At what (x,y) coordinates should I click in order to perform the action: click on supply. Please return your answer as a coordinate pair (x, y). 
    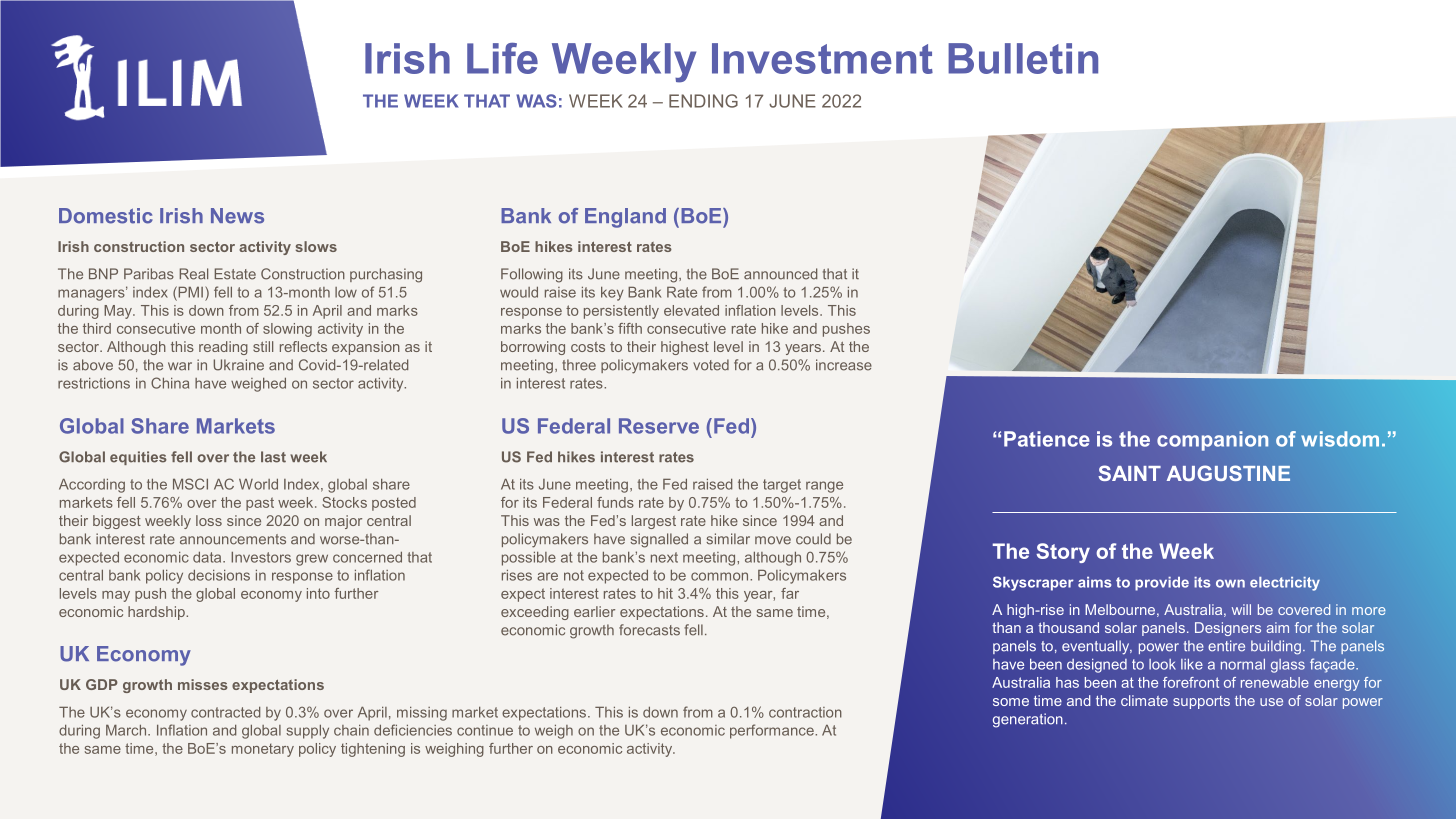
    Looking at the image, I should click on (307, 732).
